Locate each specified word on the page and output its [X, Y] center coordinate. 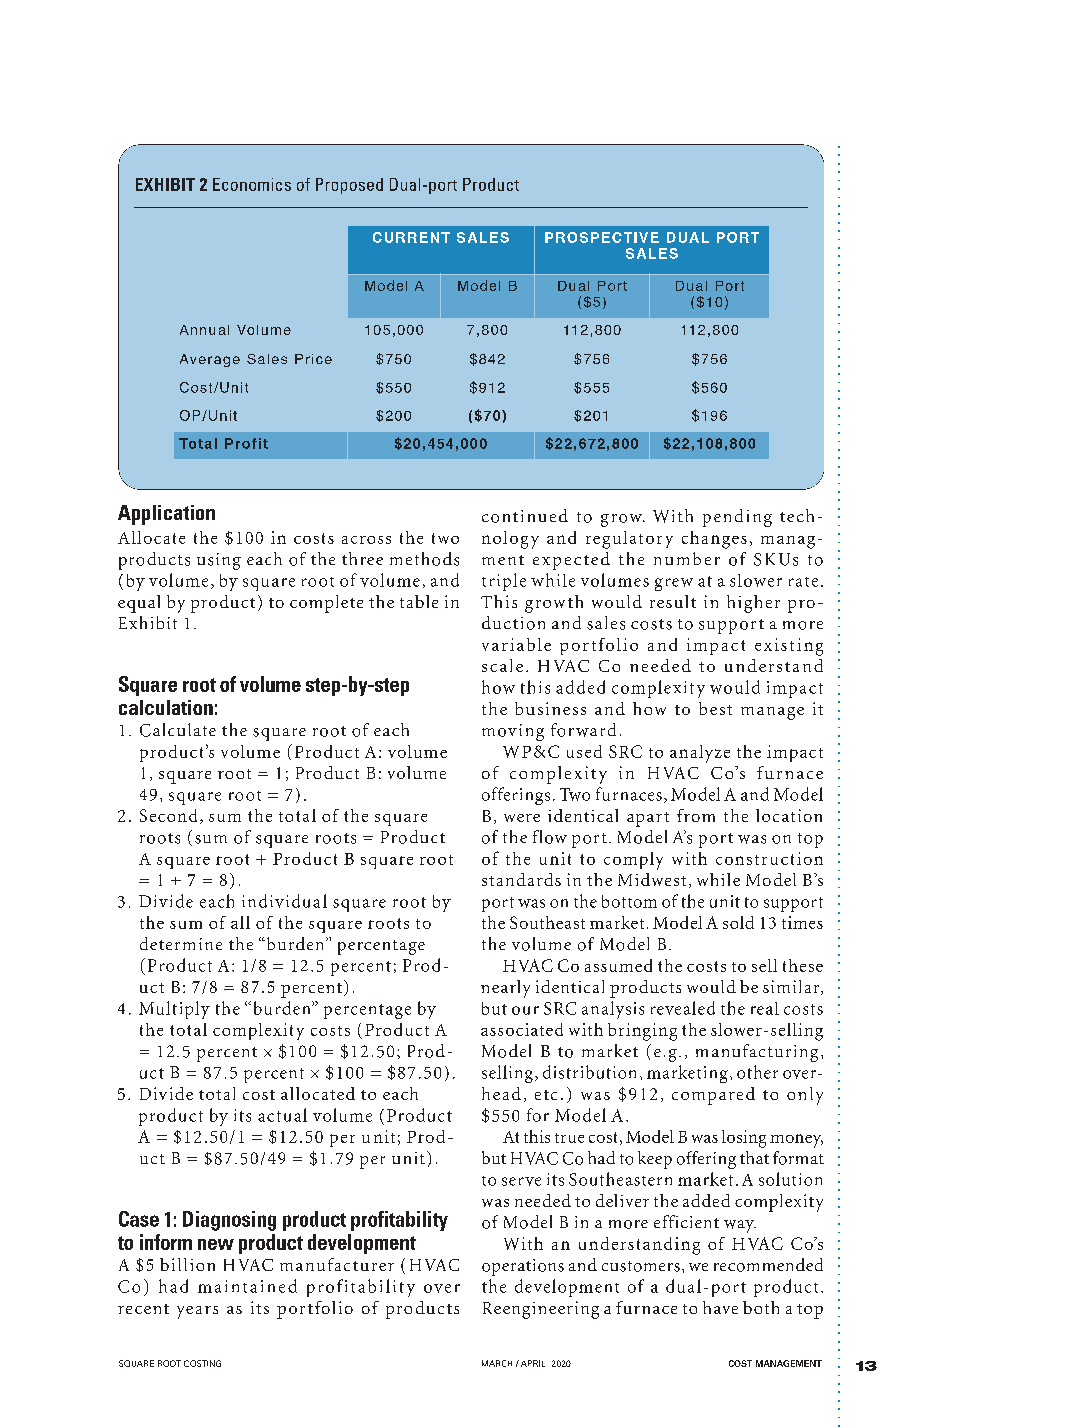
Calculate [178, 730]
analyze [700, 754]
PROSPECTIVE [602, 237]
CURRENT [411, 237]
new [216, 1244]
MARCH [497, 1363]
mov [499, 732]
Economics [252, 184]
